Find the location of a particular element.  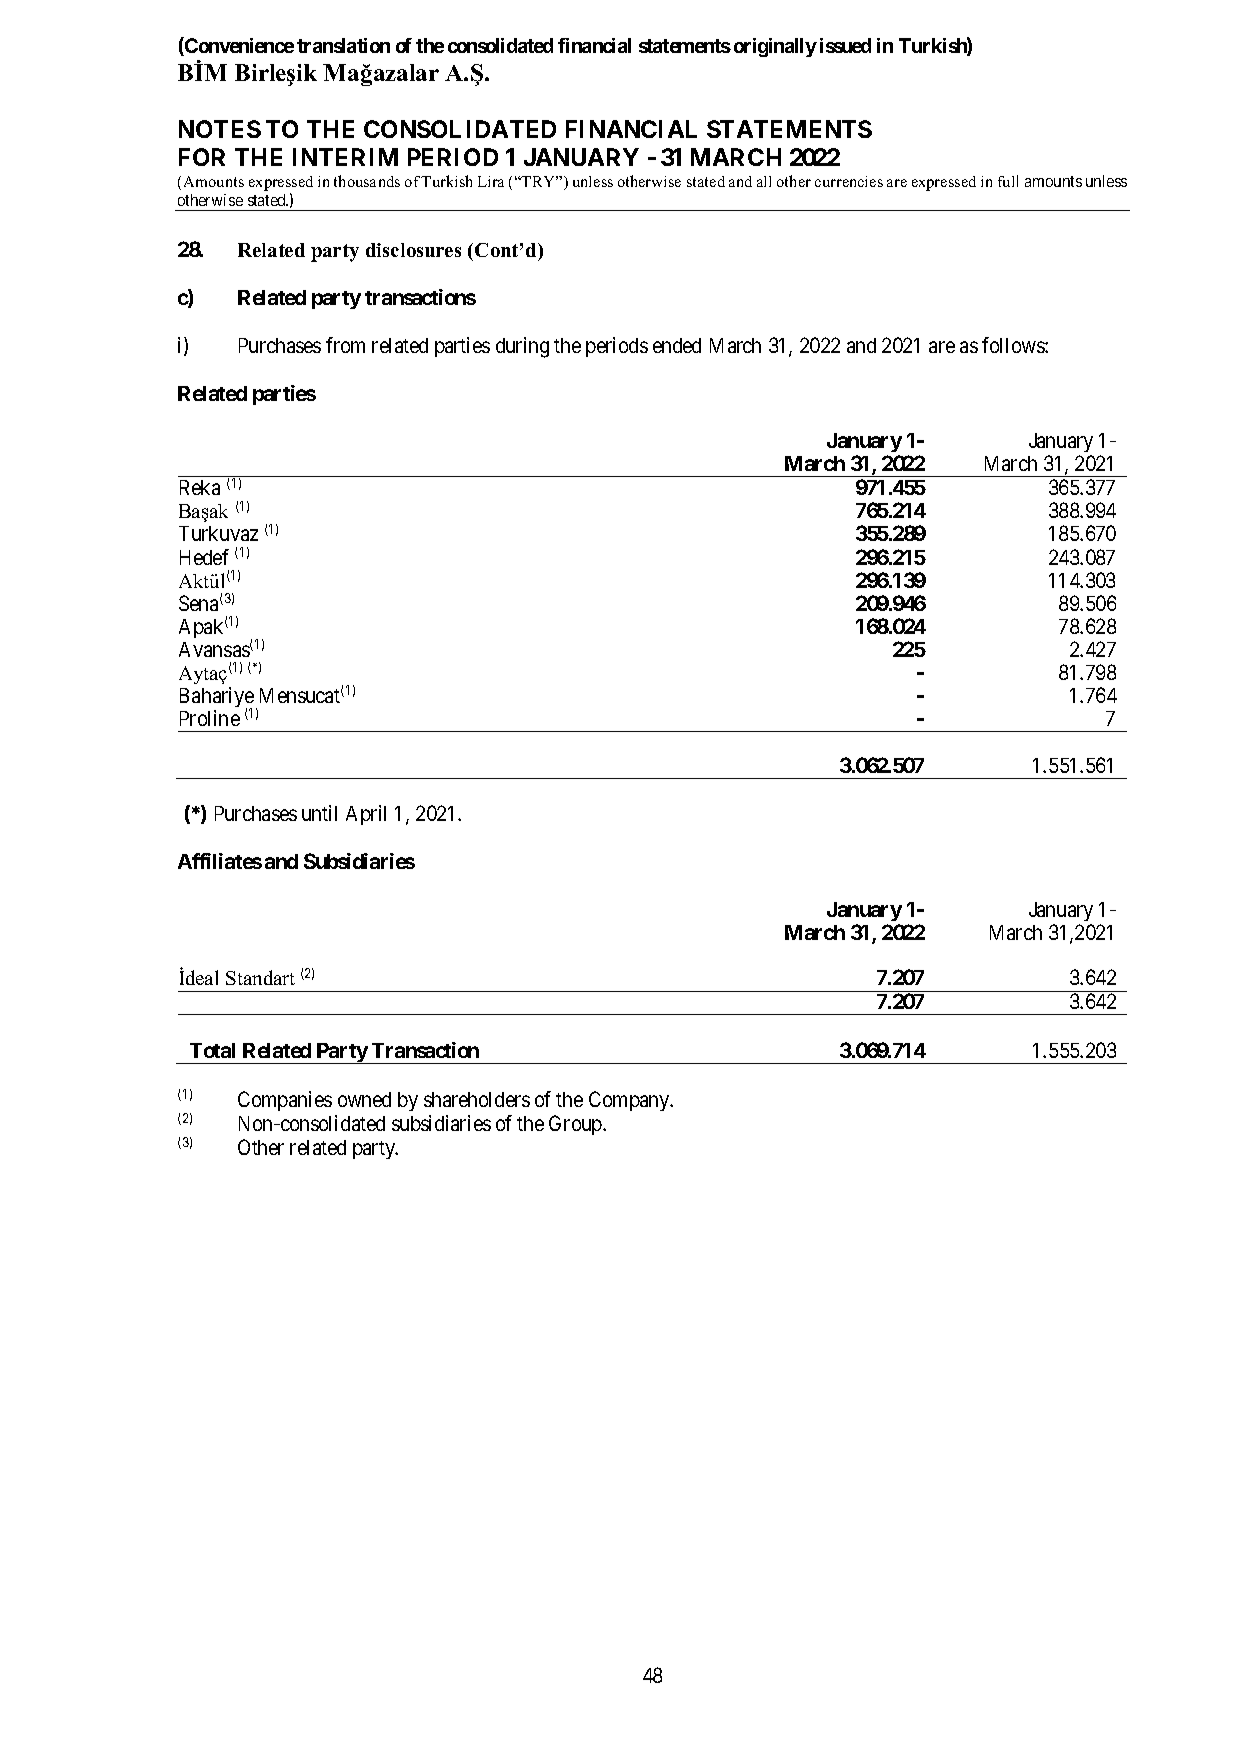

Companies is located at coordinates (285, 1101).
